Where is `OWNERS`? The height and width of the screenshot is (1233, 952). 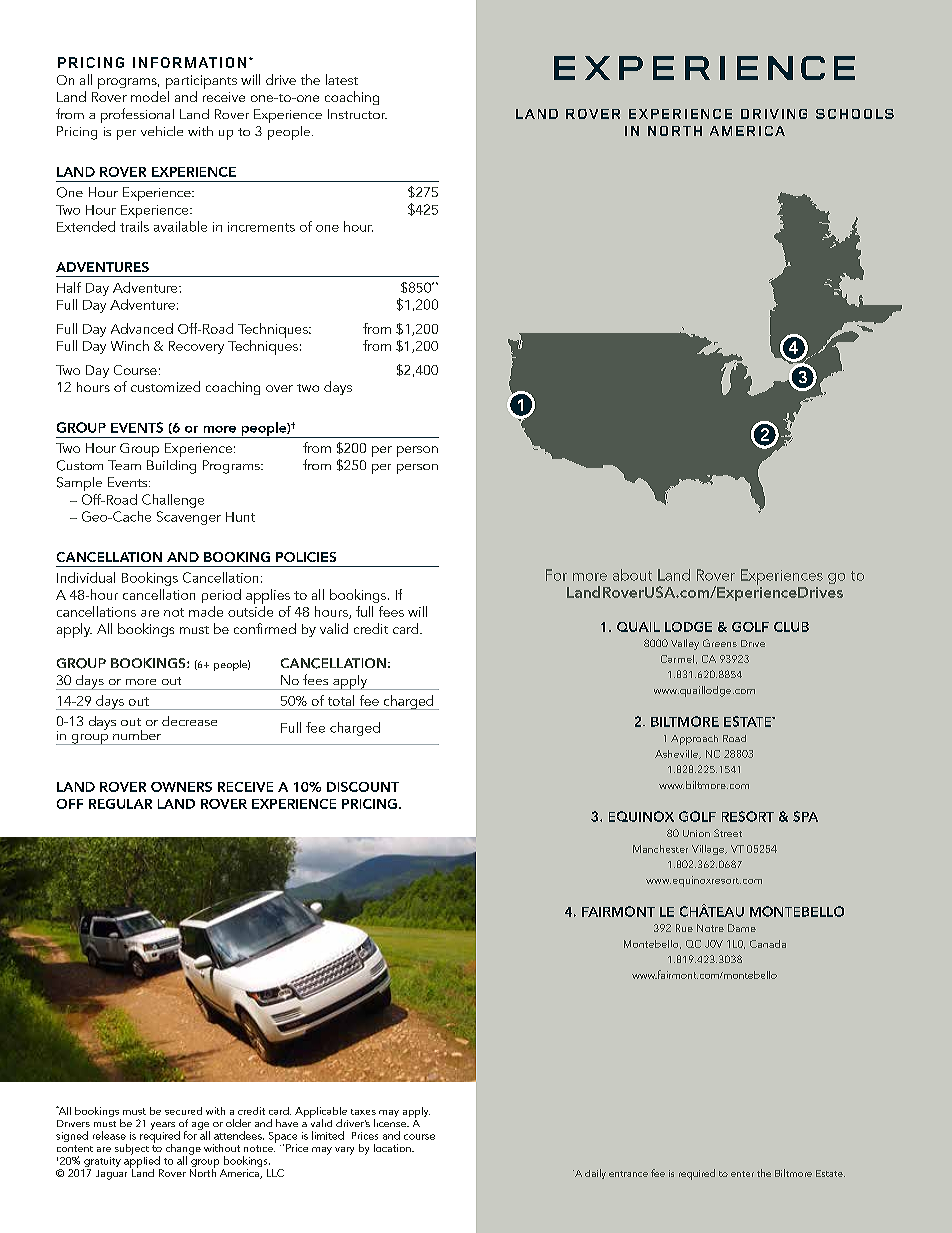 OWNERS is located at coordinates (181, 787).
